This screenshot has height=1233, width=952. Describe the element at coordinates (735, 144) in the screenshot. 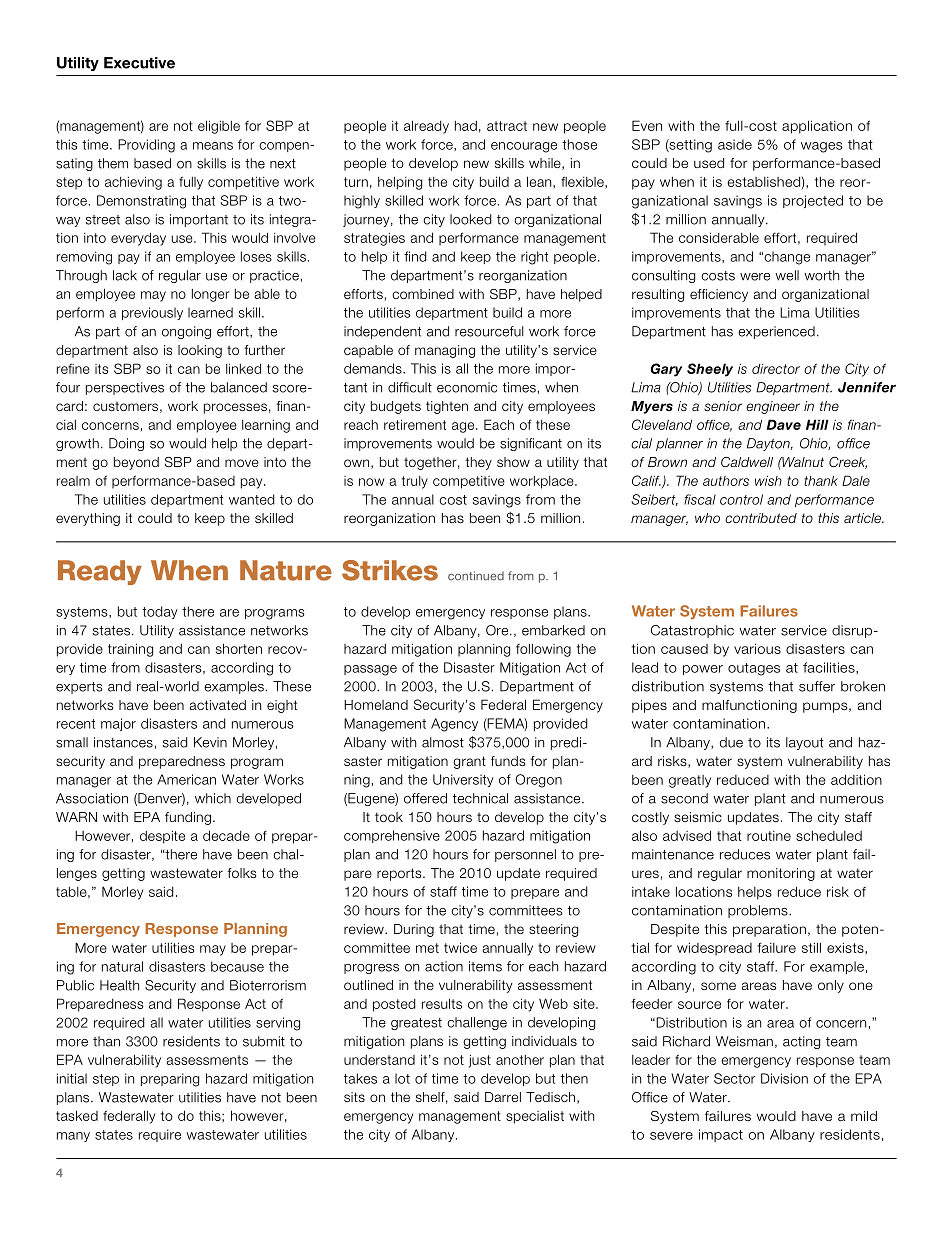

I see `aside` at that location.
